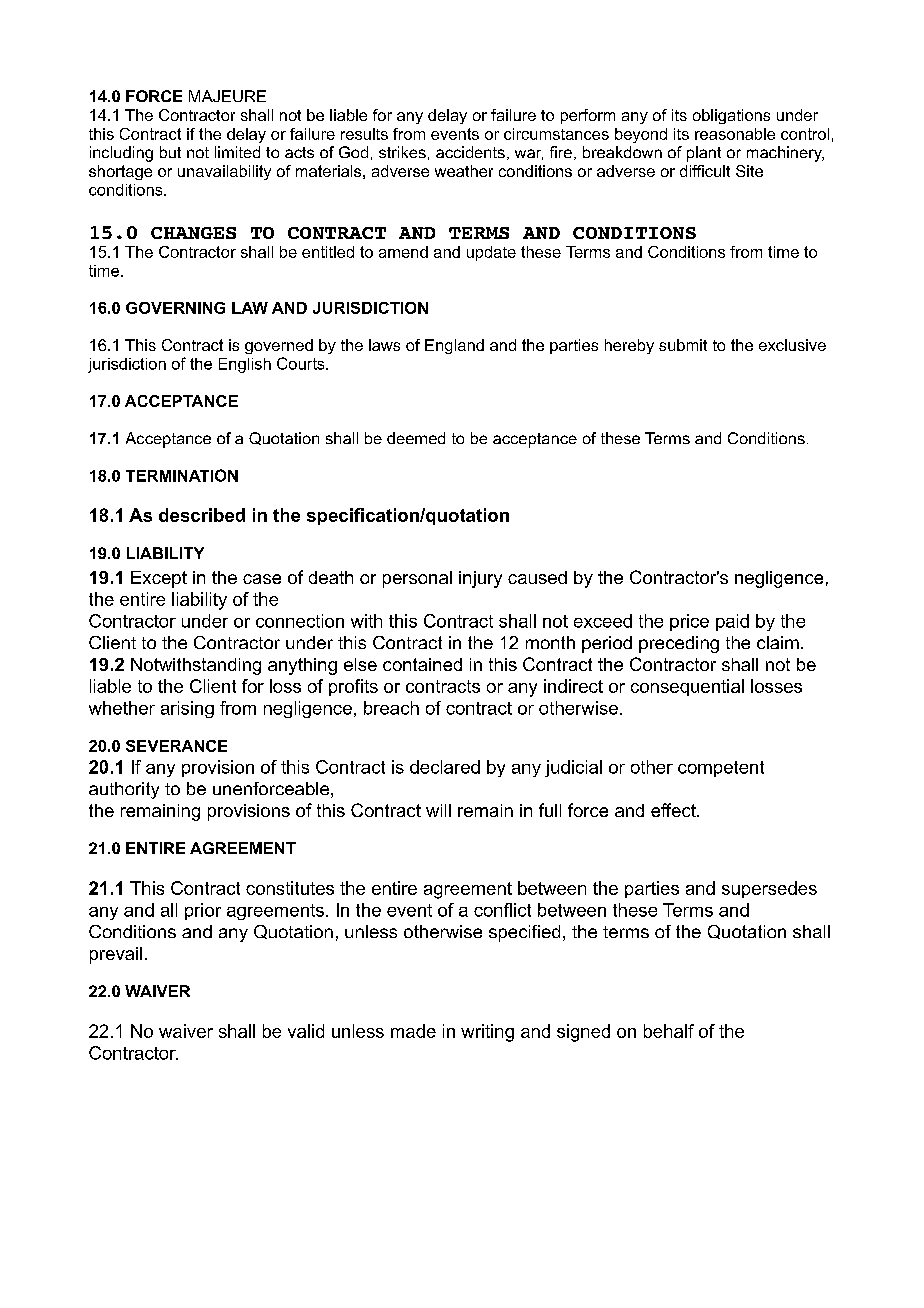  What do you see at coordinates (731, 116) in the screenshot?
I see `obligations` at bounding box center [731, 116].
